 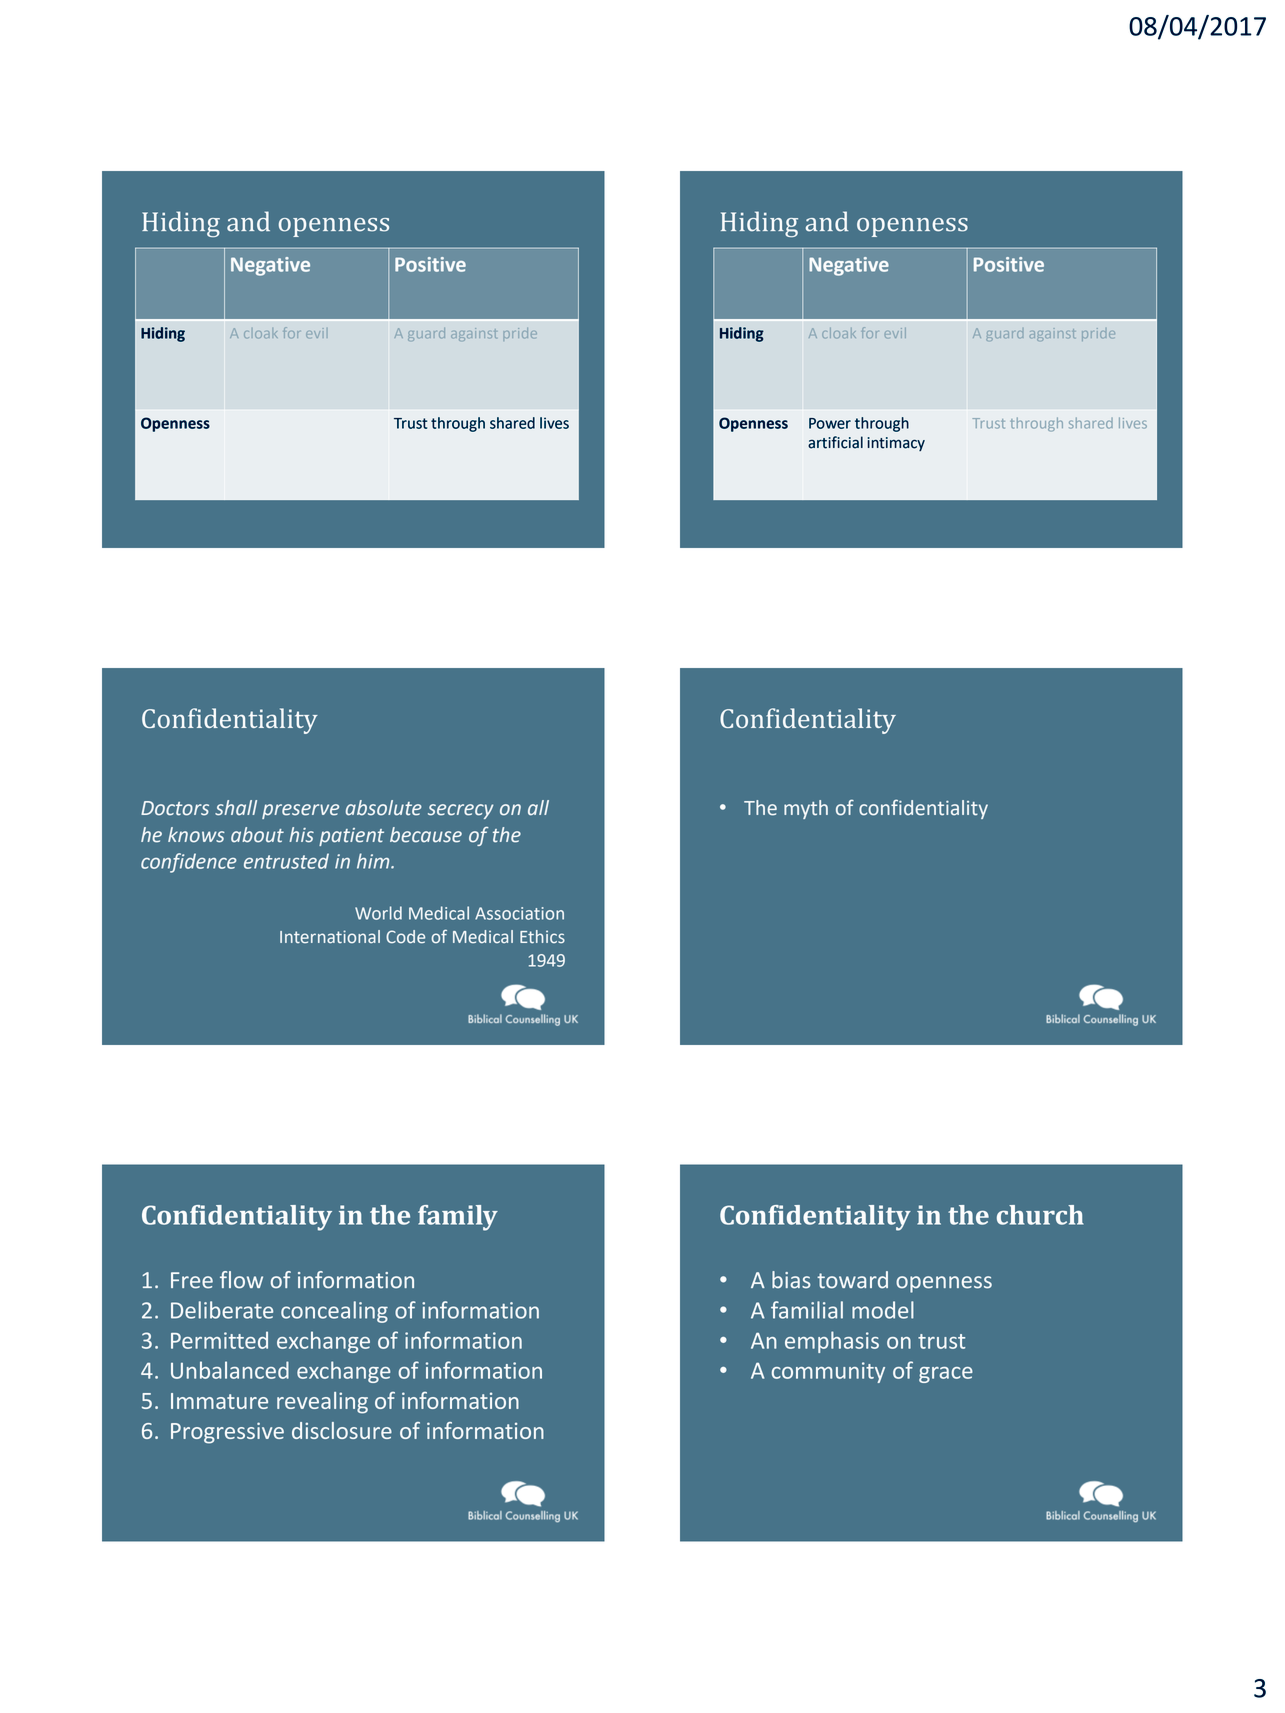 I want to click on preserve, so click(x=300, y=811).
